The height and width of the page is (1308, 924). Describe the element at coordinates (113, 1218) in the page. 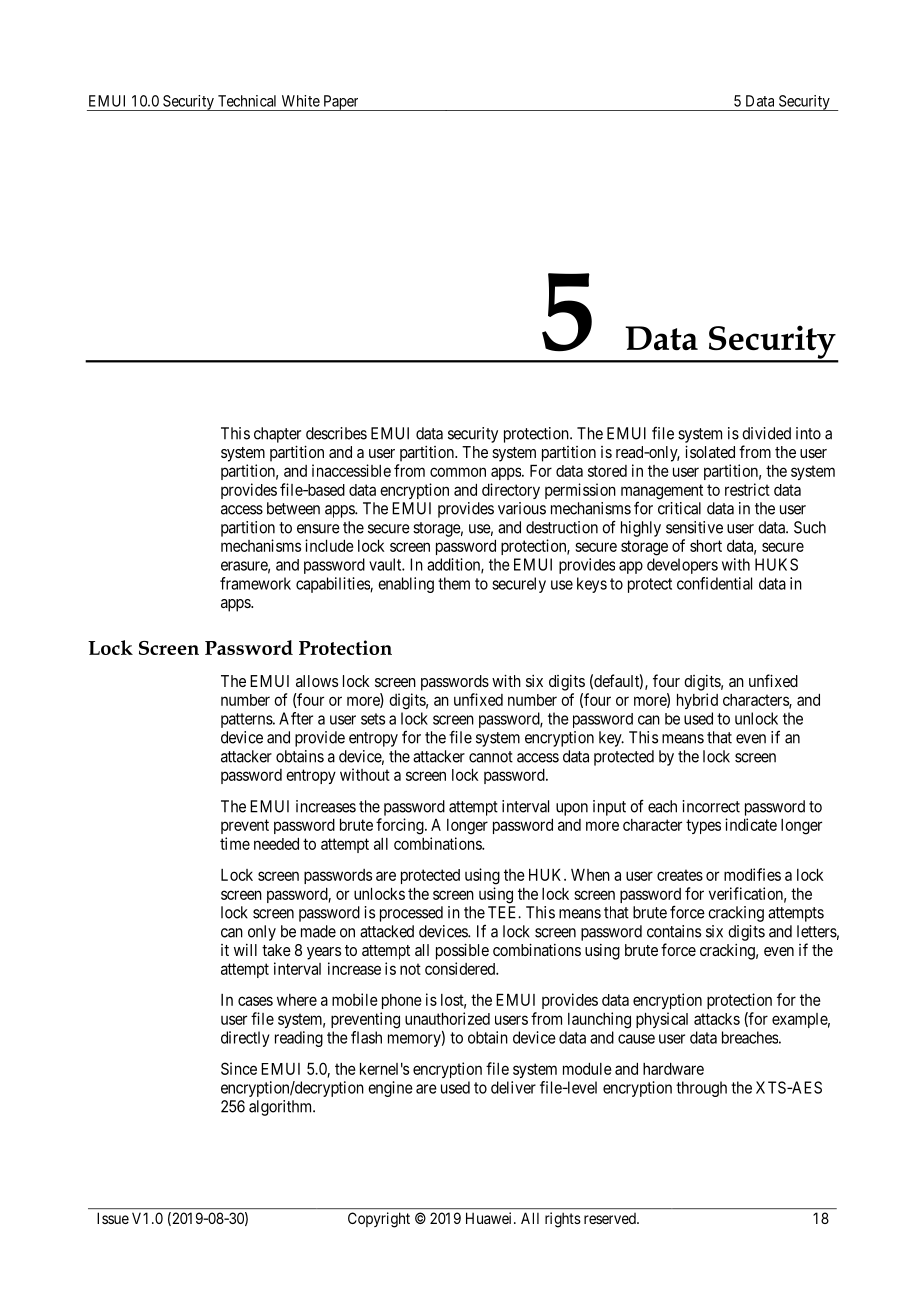

I see `Issue` at that location.
